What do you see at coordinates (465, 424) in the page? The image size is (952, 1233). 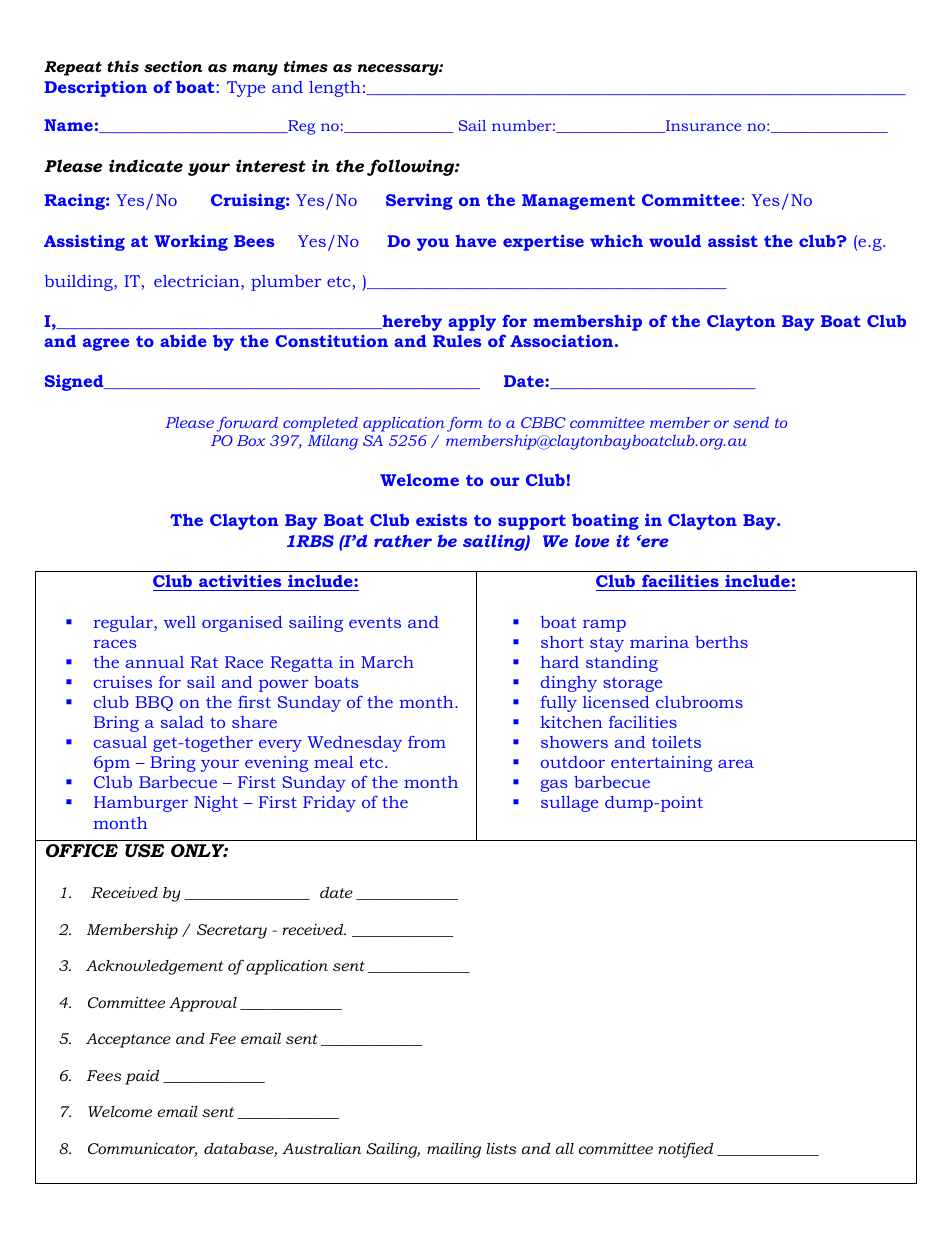 I see `form` at bounding box center [465, 424].
